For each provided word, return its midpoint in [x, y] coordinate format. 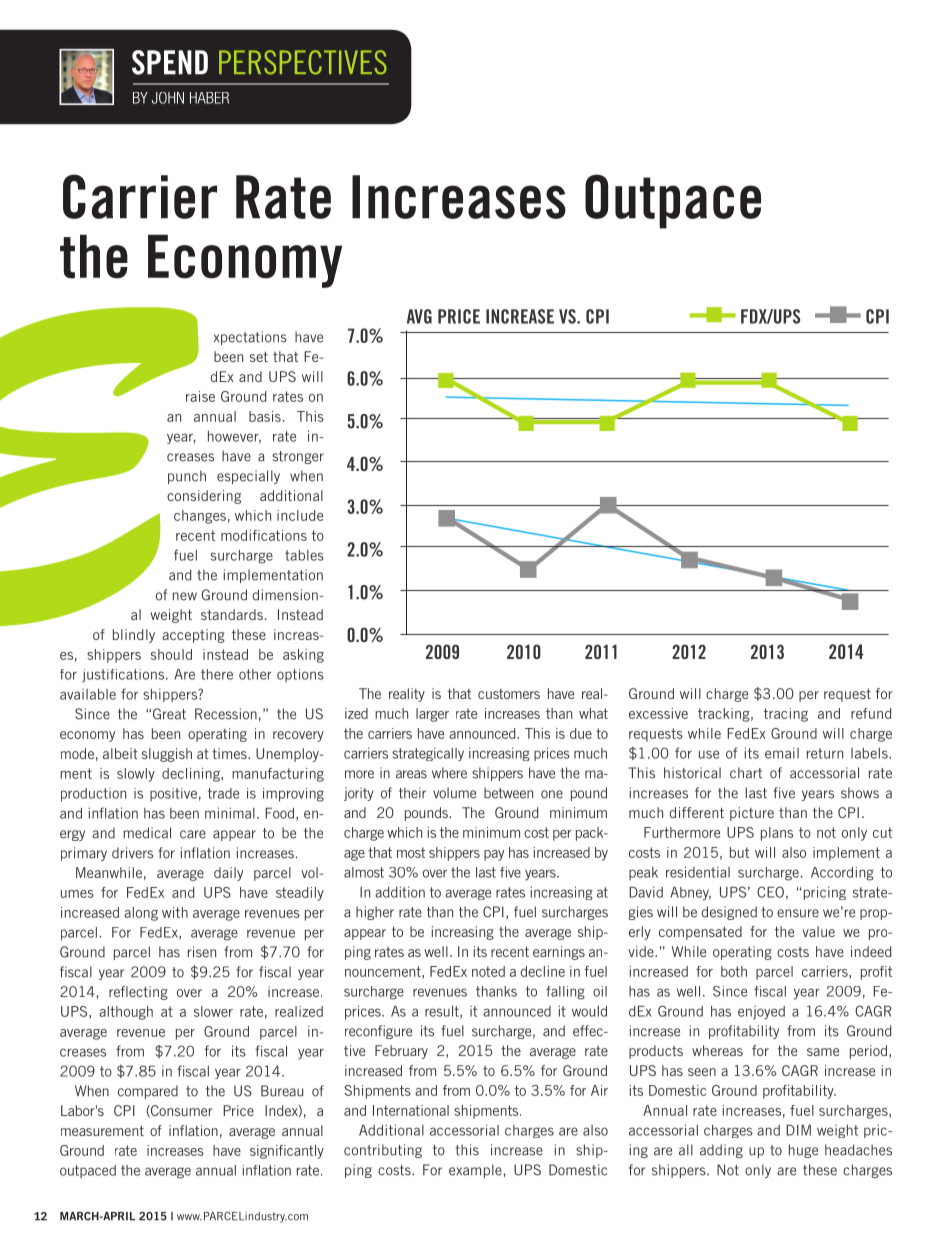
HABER [209, 98]
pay [494, 855]
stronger [298, 457]
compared [148, 1092]
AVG [419, 316]
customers [509, 694]
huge [803, 1151]
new [185, 596]
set [259, 357]
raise [200, 396]
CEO [770, 892]
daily [228, 874]
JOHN [168, 98]
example [475, 1171]
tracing [786, 715]
